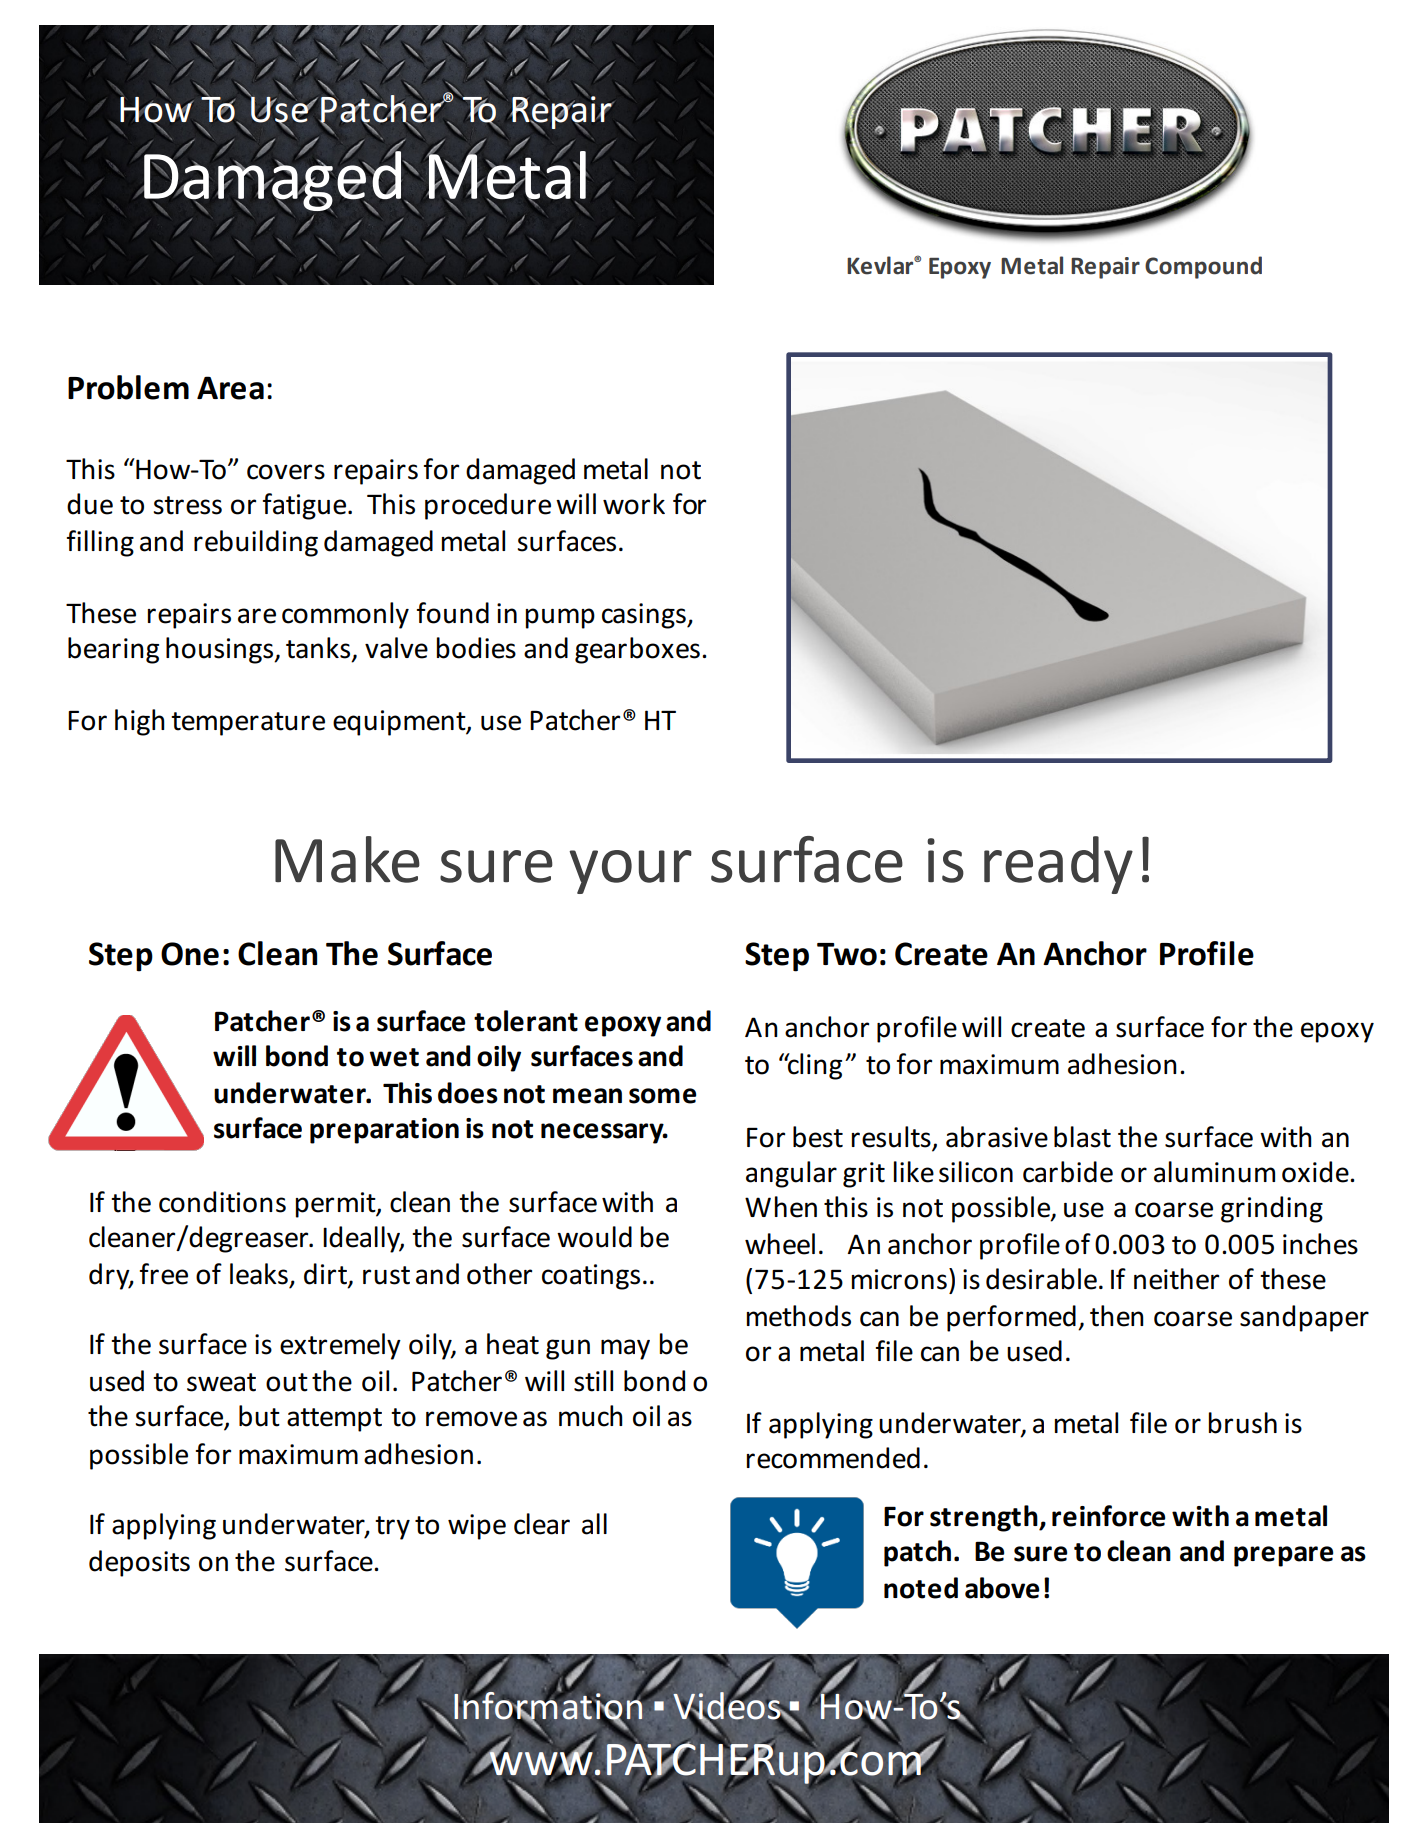 The image size is (1428, 1848). I want to click on ready, so click(1058, 865).
